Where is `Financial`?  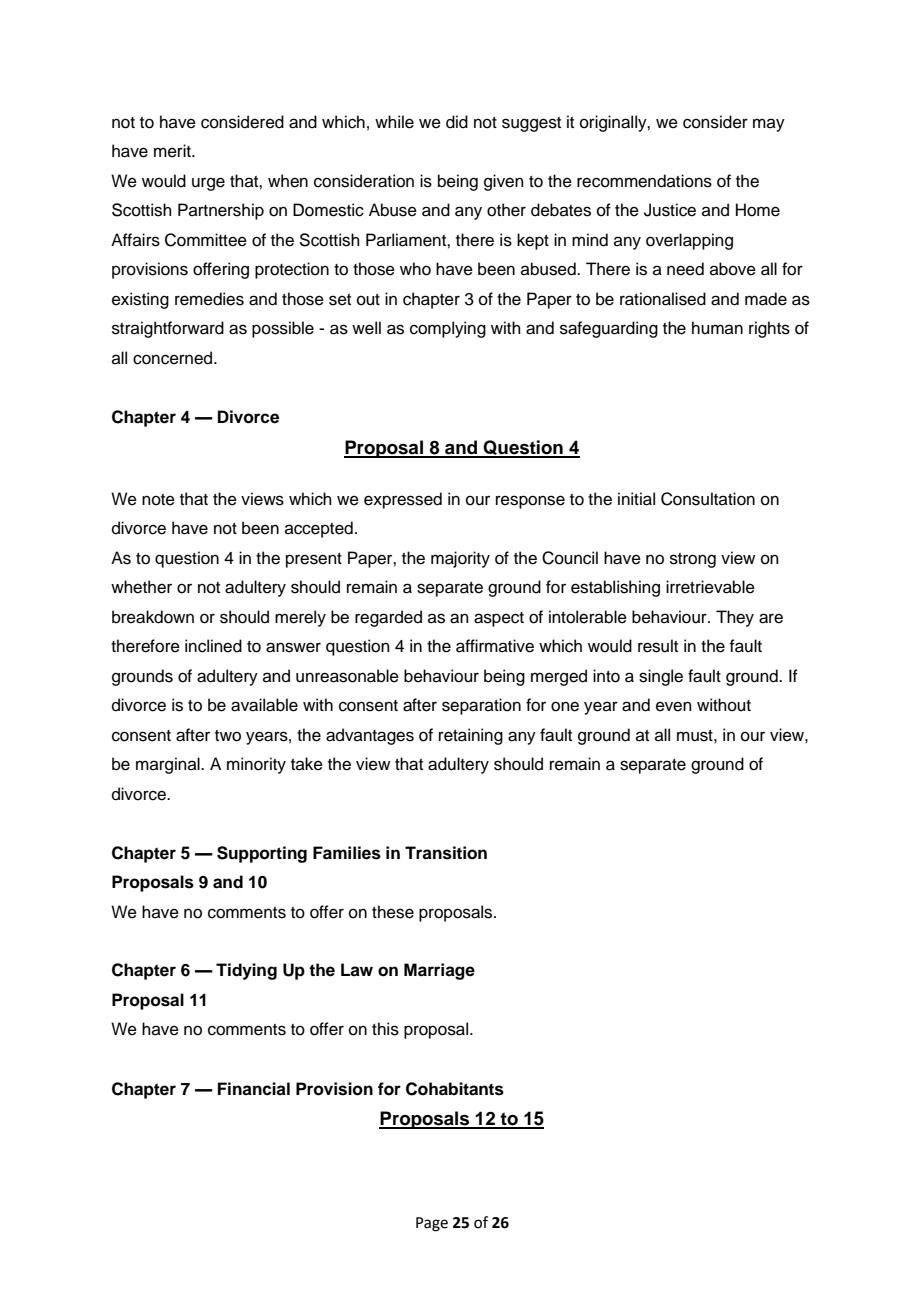 Financial is located at coordinates (254, 1089).
